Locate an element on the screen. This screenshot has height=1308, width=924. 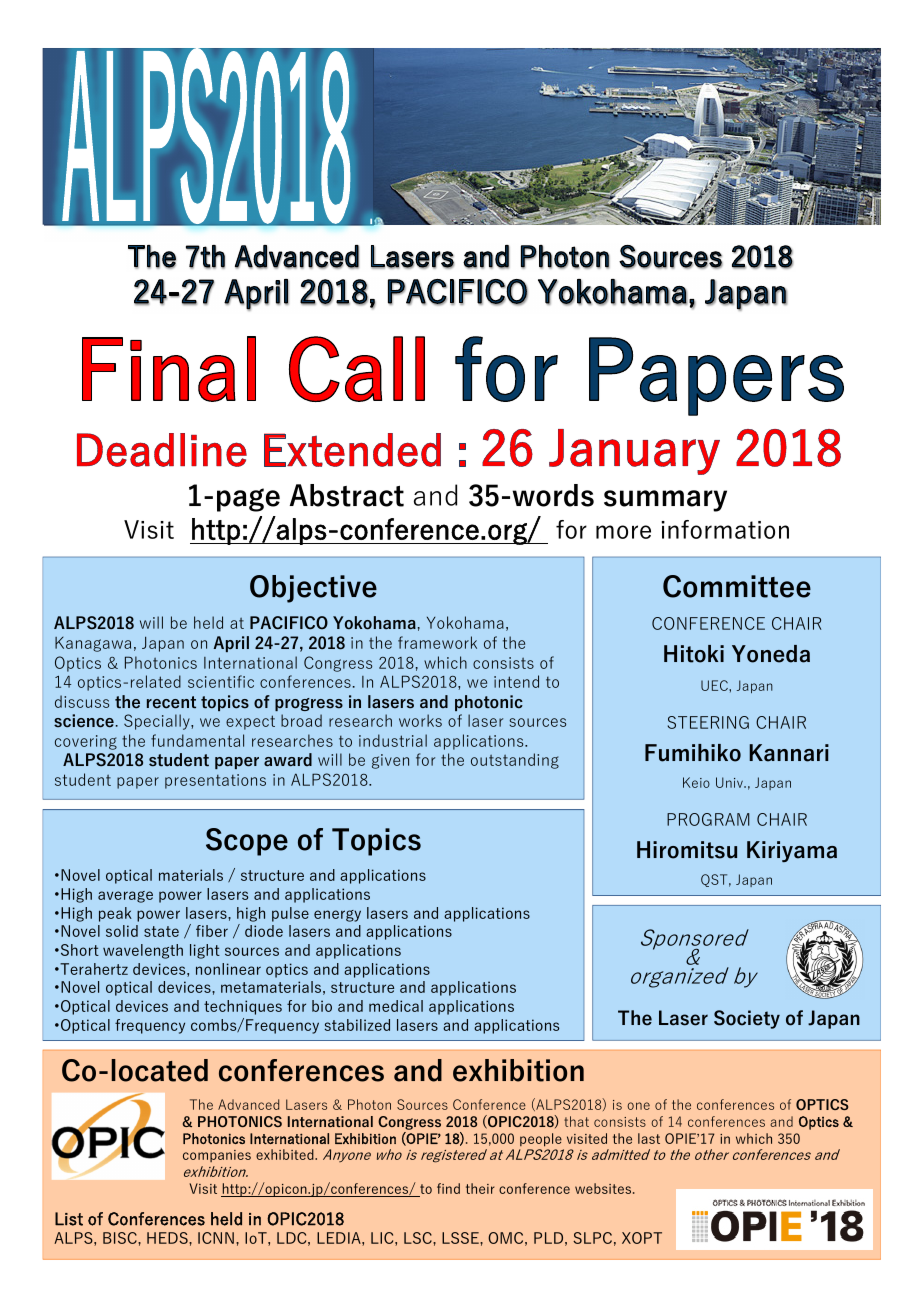
average is located at coordinates (125, 897).
